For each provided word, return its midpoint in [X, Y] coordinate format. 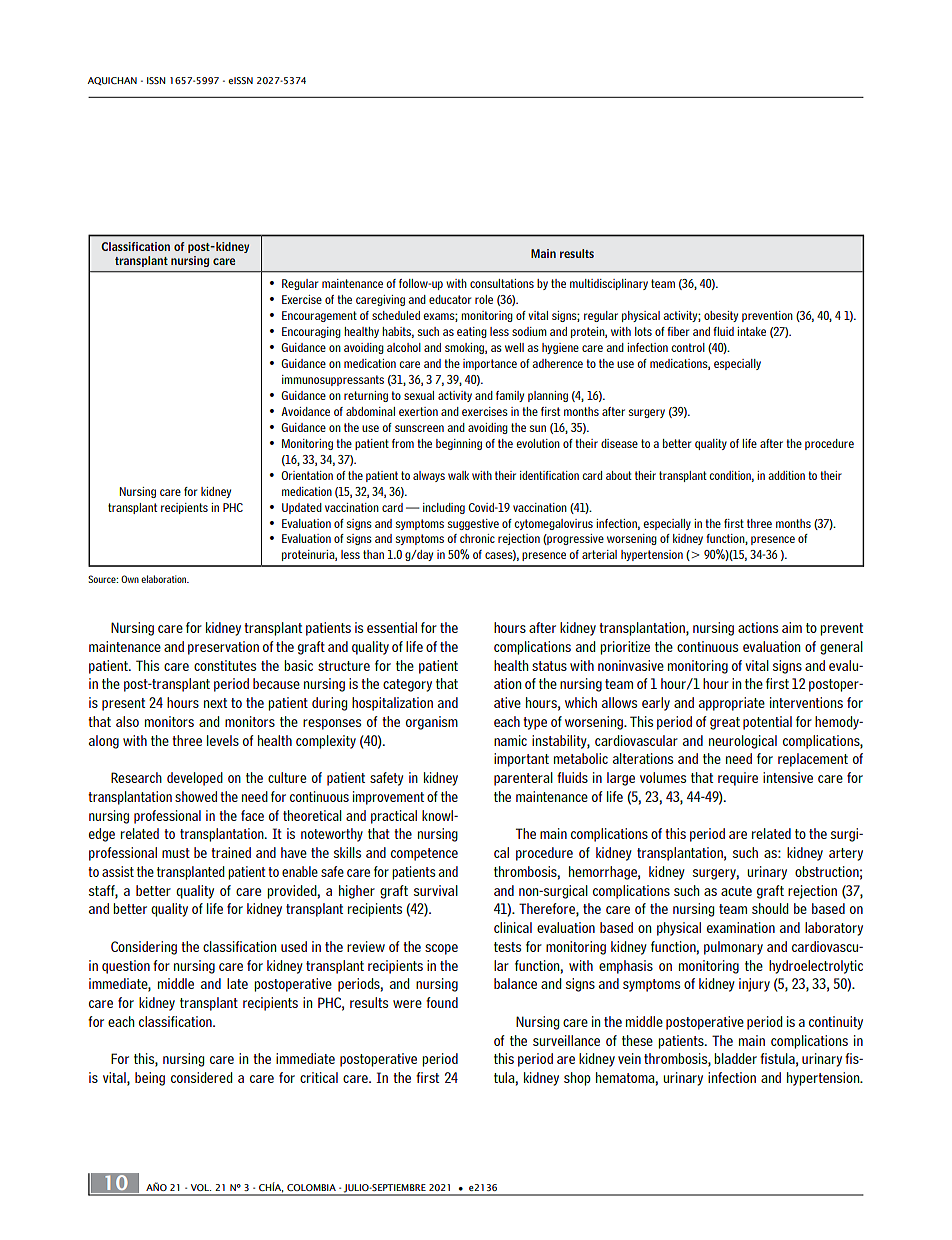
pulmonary [733, 948]
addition [786, 475]
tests [507, 947]
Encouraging [311, 332]
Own [130, 579]
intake [751, 331]
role [484, 299]
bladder [735, 1058]
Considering [144, 948]
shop [577, 1079]
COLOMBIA [311, 1187]
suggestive [473, 524]
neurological [743, 742]
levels [223, 740]
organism [432, 723]
